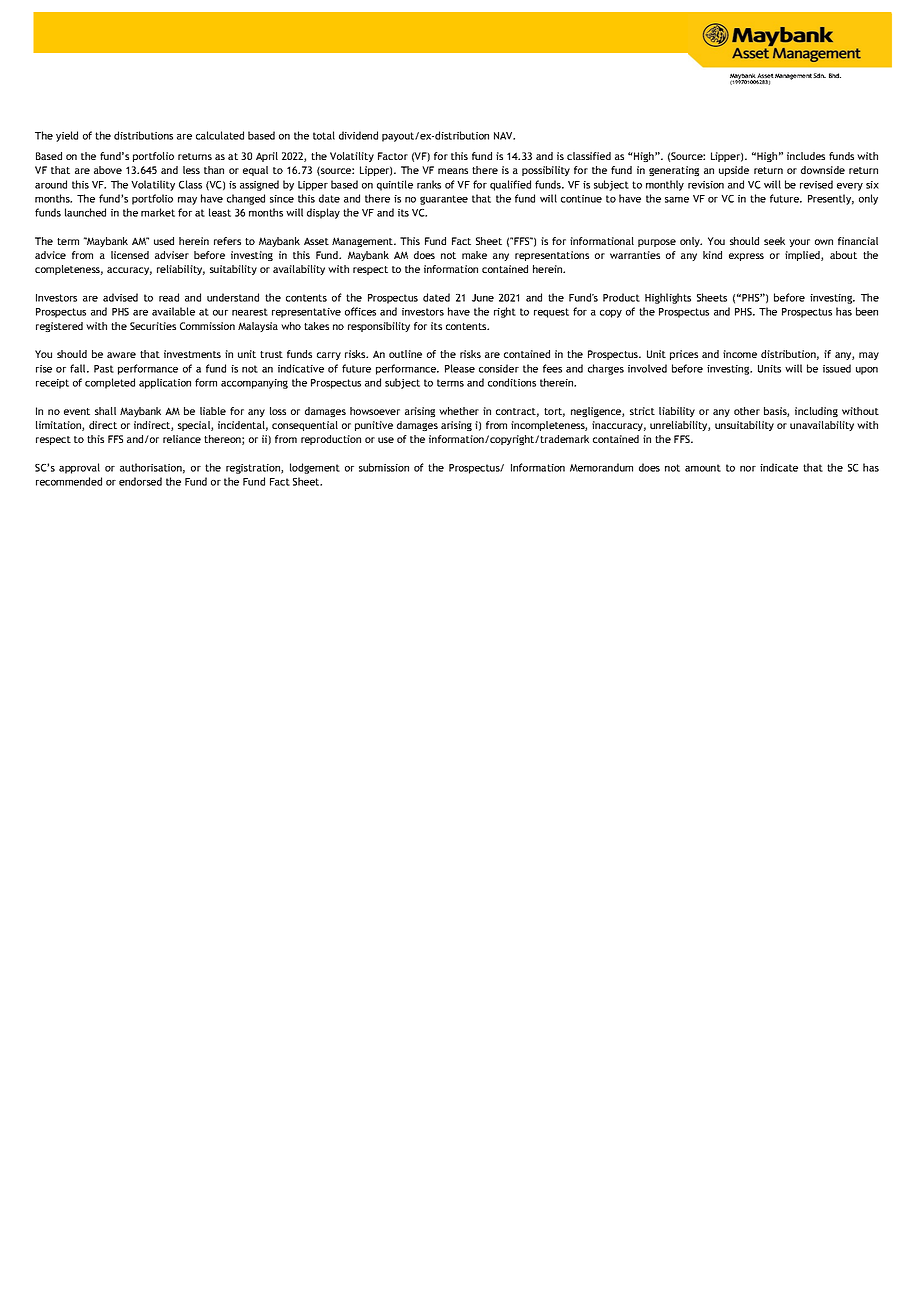 The height and width of the image is (1308, 924). What do you see at coordinates (108, 170) in the image?
I see `above` at bounding box center [108, 170].
